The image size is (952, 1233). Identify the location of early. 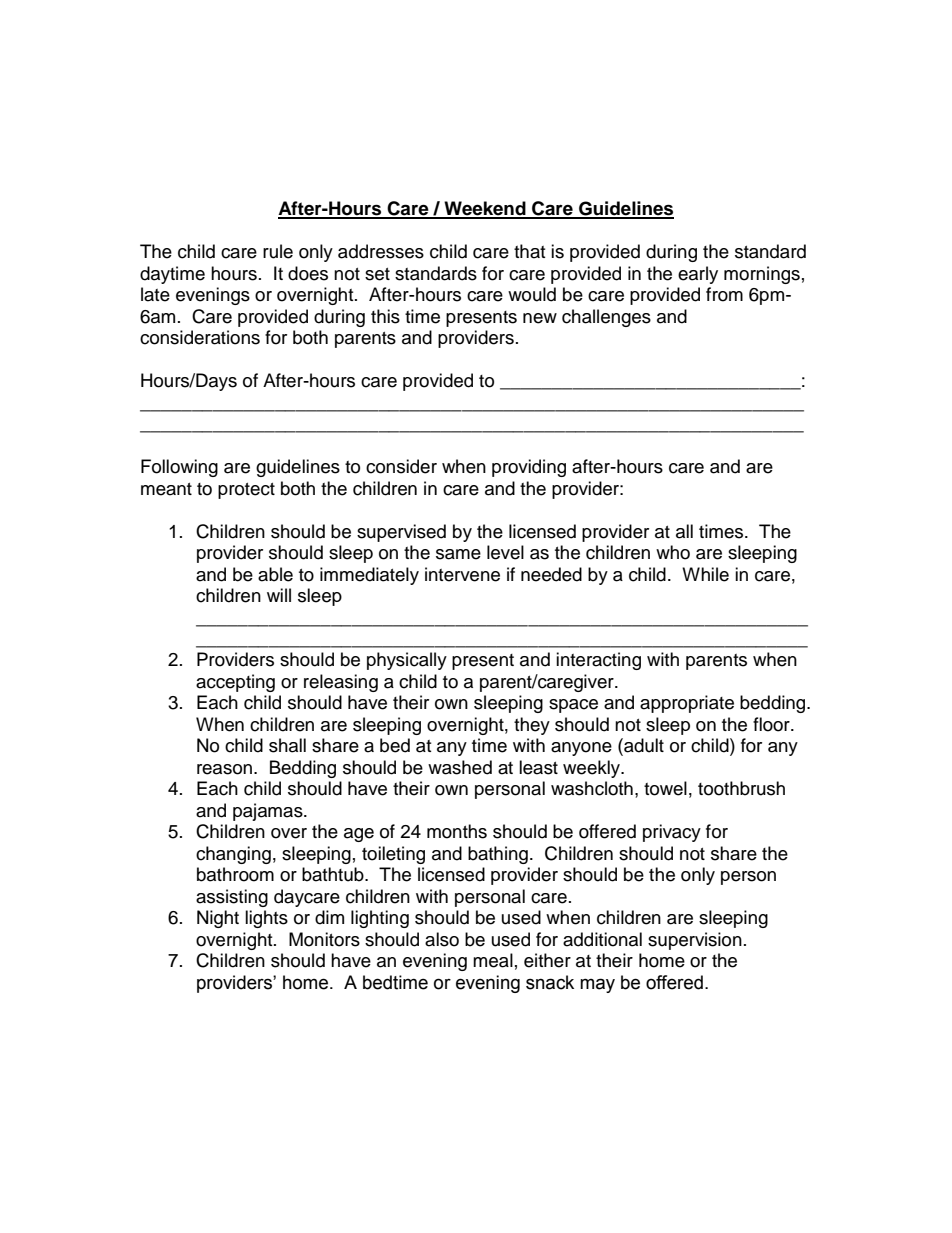
(698, 275).
